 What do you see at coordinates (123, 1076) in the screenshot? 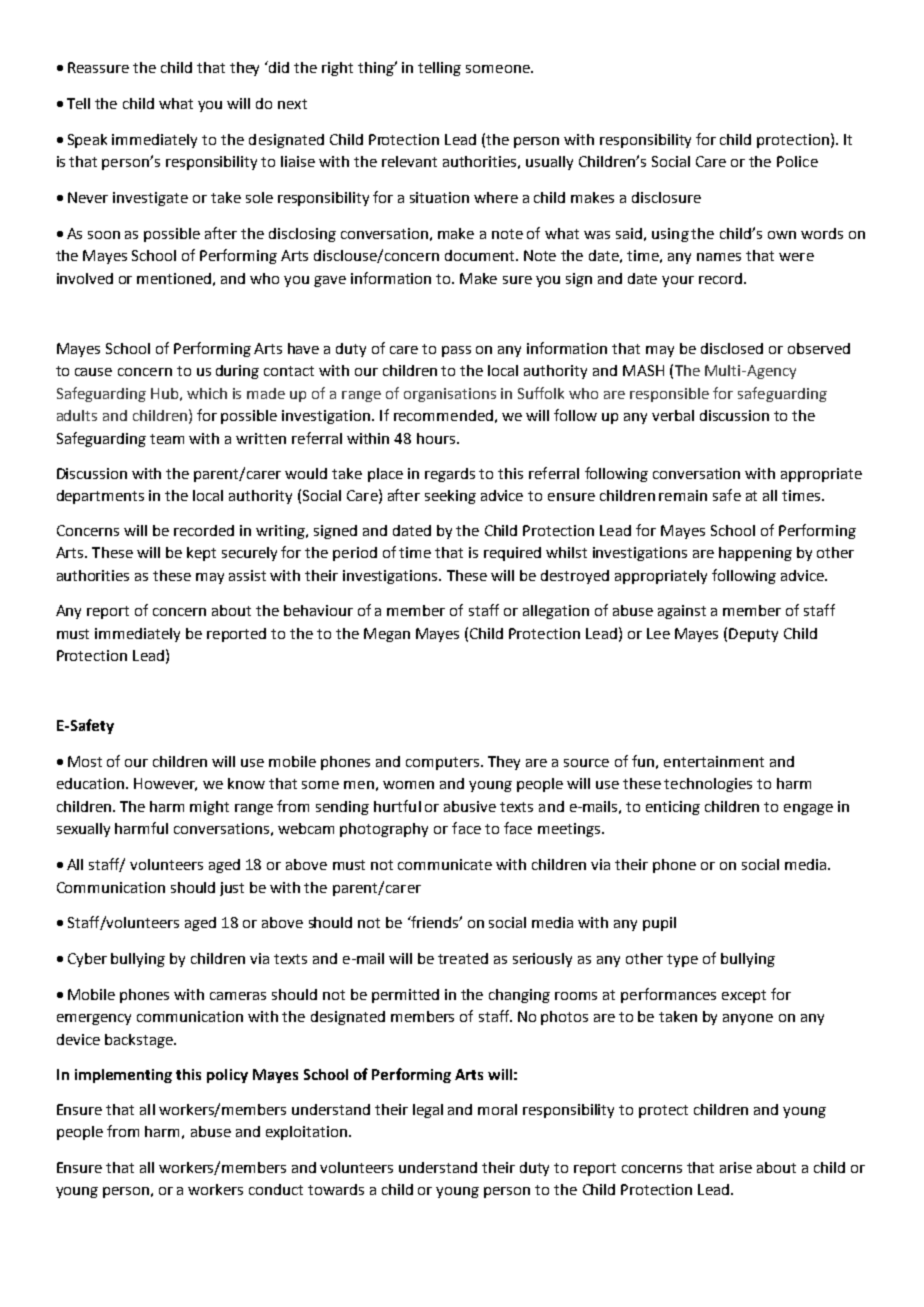
I see `implementing` at bounding box center [123, 1076].
